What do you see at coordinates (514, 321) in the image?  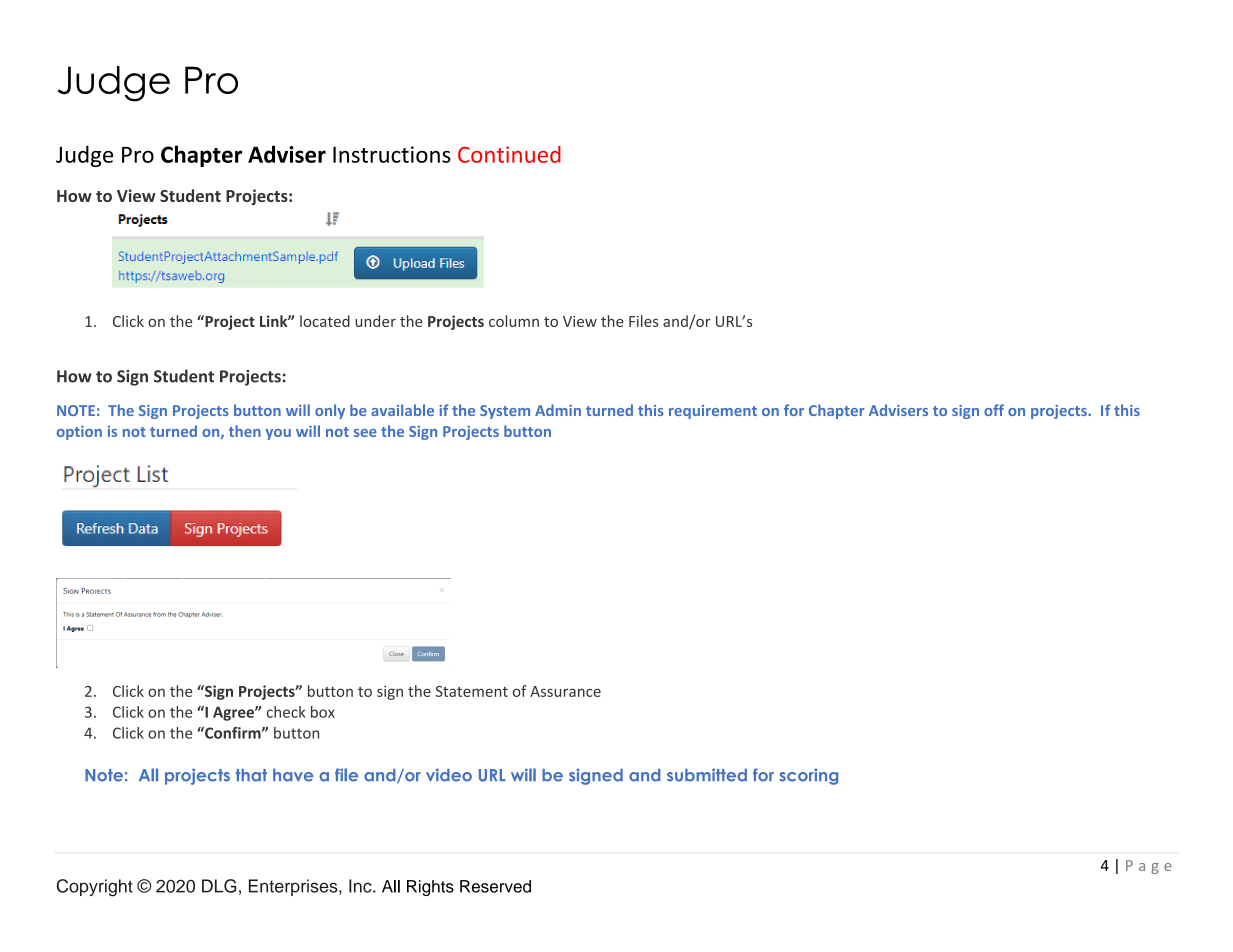 I see `column` at bounding box center [514, 321].
